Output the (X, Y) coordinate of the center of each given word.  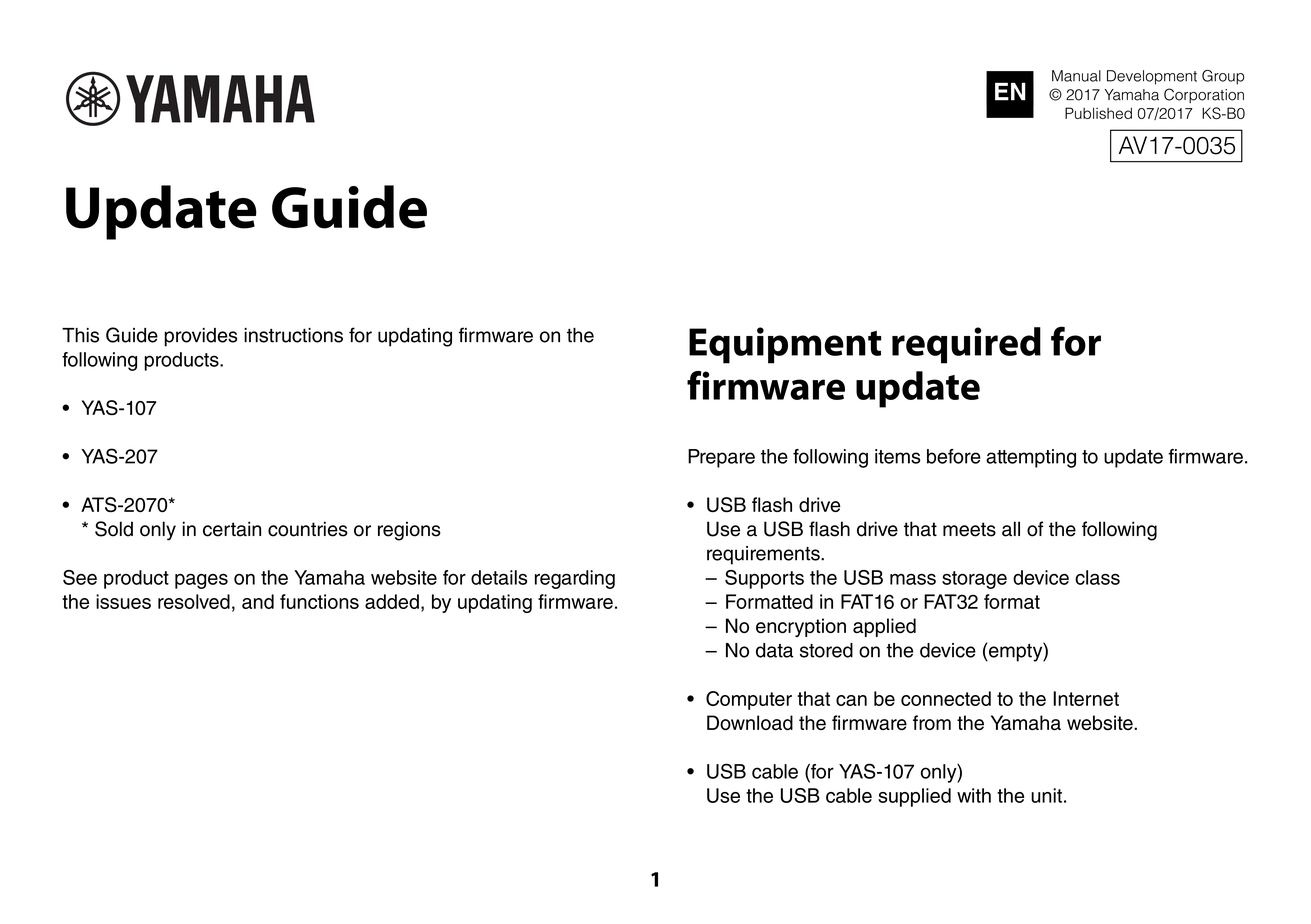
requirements (764, 555)
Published (1098, 113)
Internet (1086, 698)
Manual (1076, 76)
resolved (194, 601)
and (258, 601)
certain (232, 529)
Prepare (721, 458)
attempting (1031, 458)
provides (200, 337)
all (1011, 529)
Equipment (785, 345)
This (80, 335)
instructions (293, 335)
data (774, 650)
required (966, 345)
